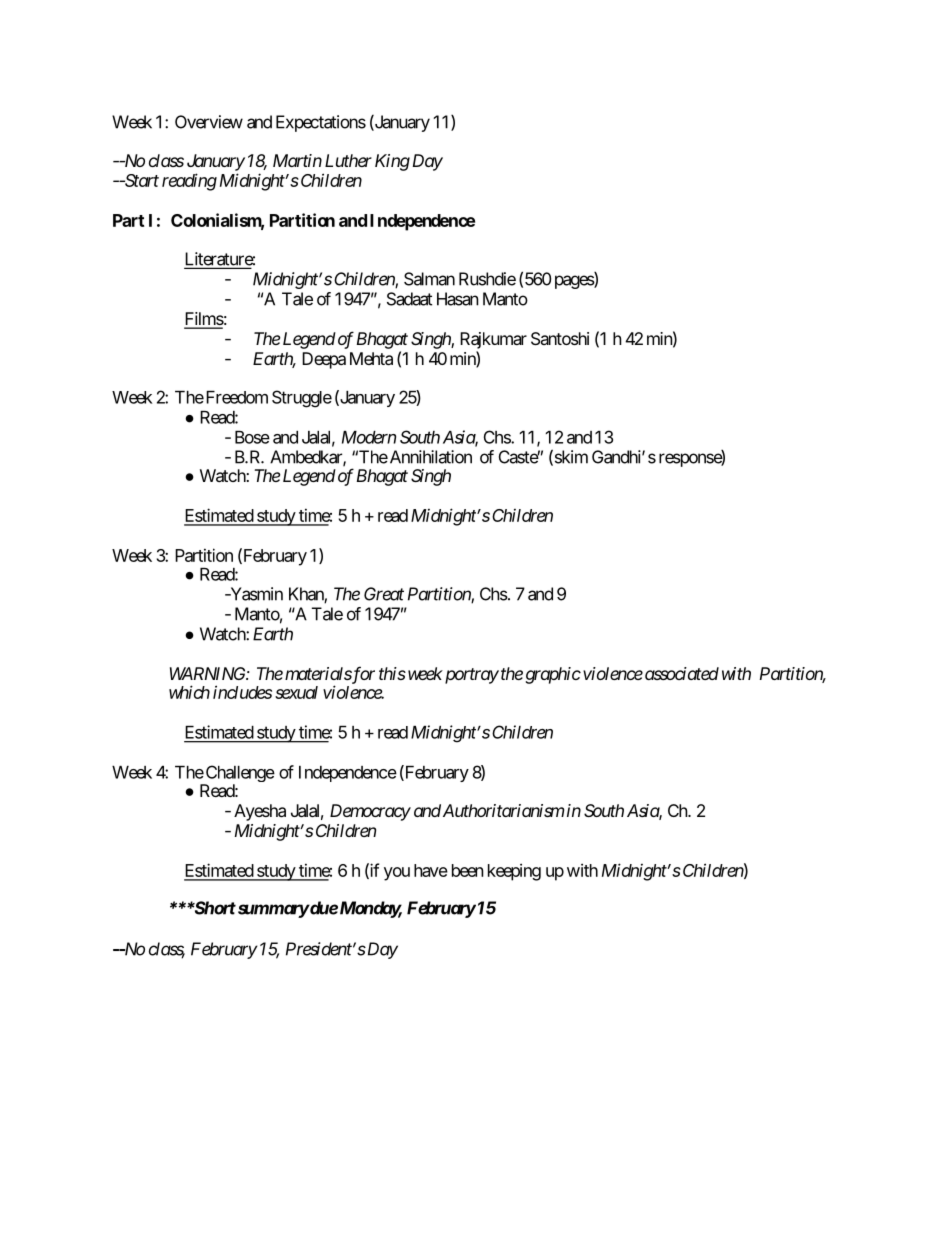 This screenshot has height=1233, width=952. I want to click on portray, so click(470, 676).
